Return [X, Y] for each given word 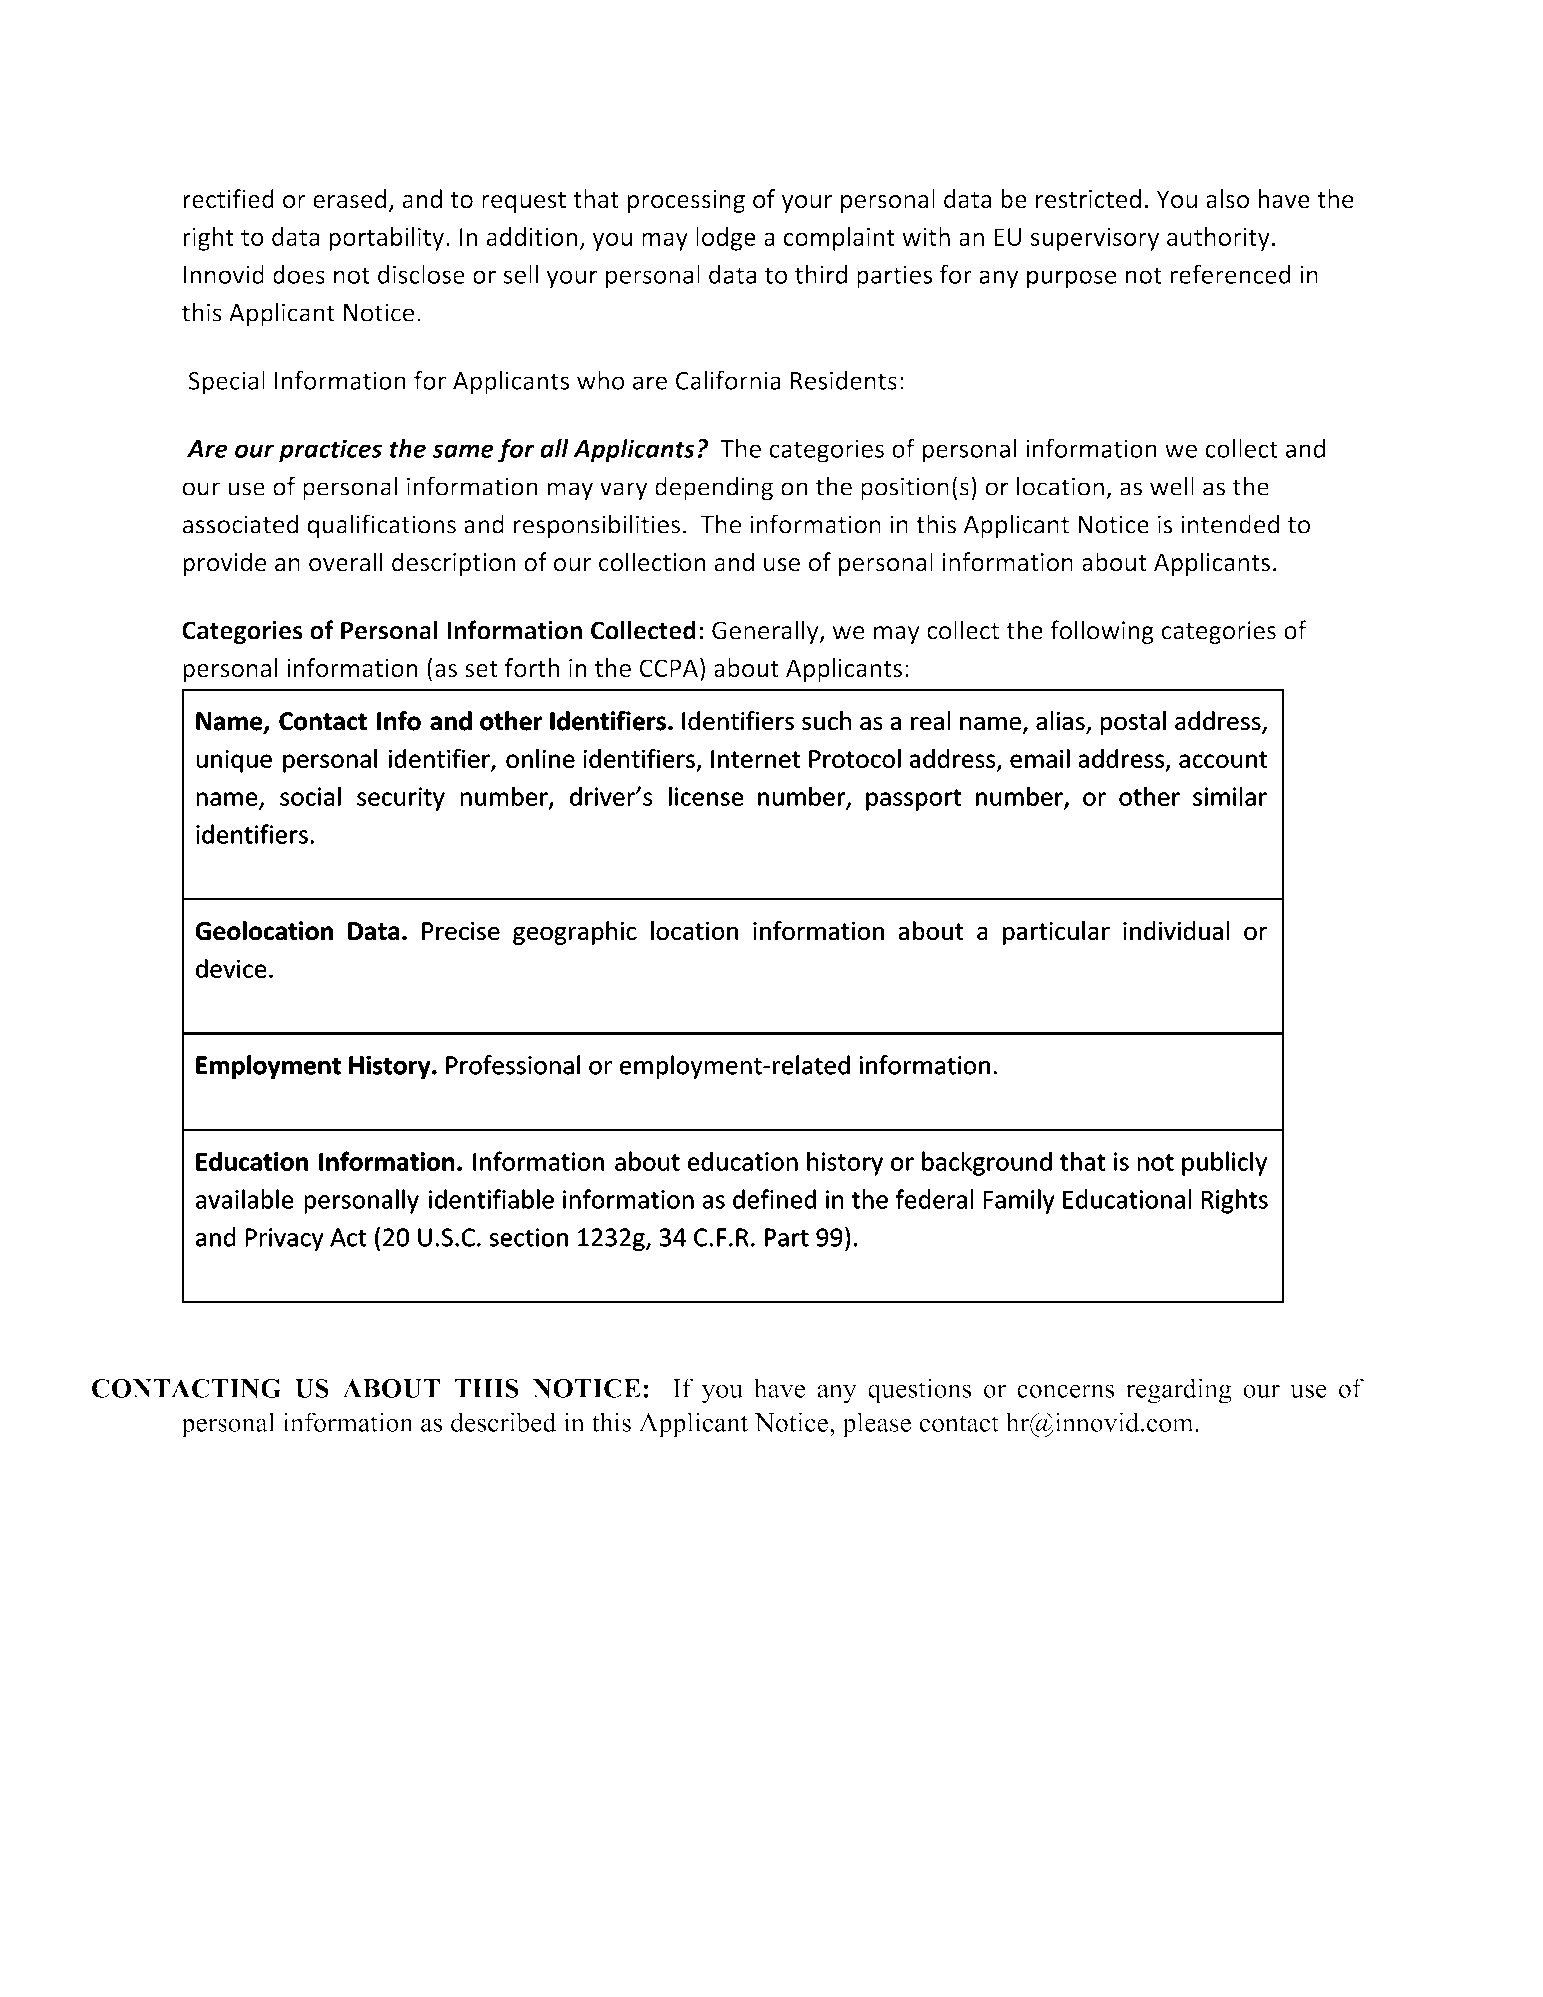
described [504, 1422]
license [706, 796]
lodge [726, 239]
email [1040, 758]
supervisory [1095, 239]
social [310, 796]
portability [386, 239]
